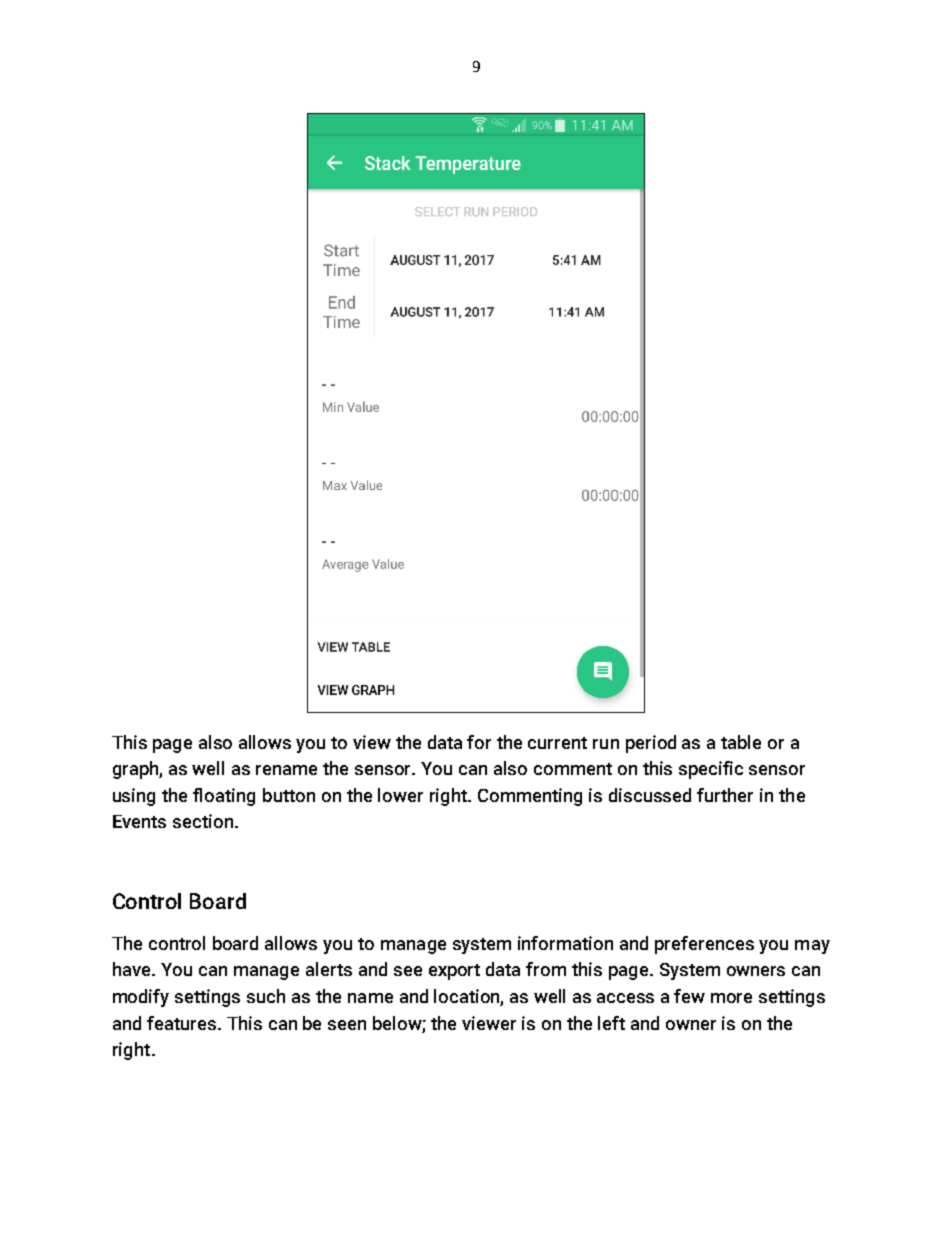  I want to click on seen, so click(347, 1025).
